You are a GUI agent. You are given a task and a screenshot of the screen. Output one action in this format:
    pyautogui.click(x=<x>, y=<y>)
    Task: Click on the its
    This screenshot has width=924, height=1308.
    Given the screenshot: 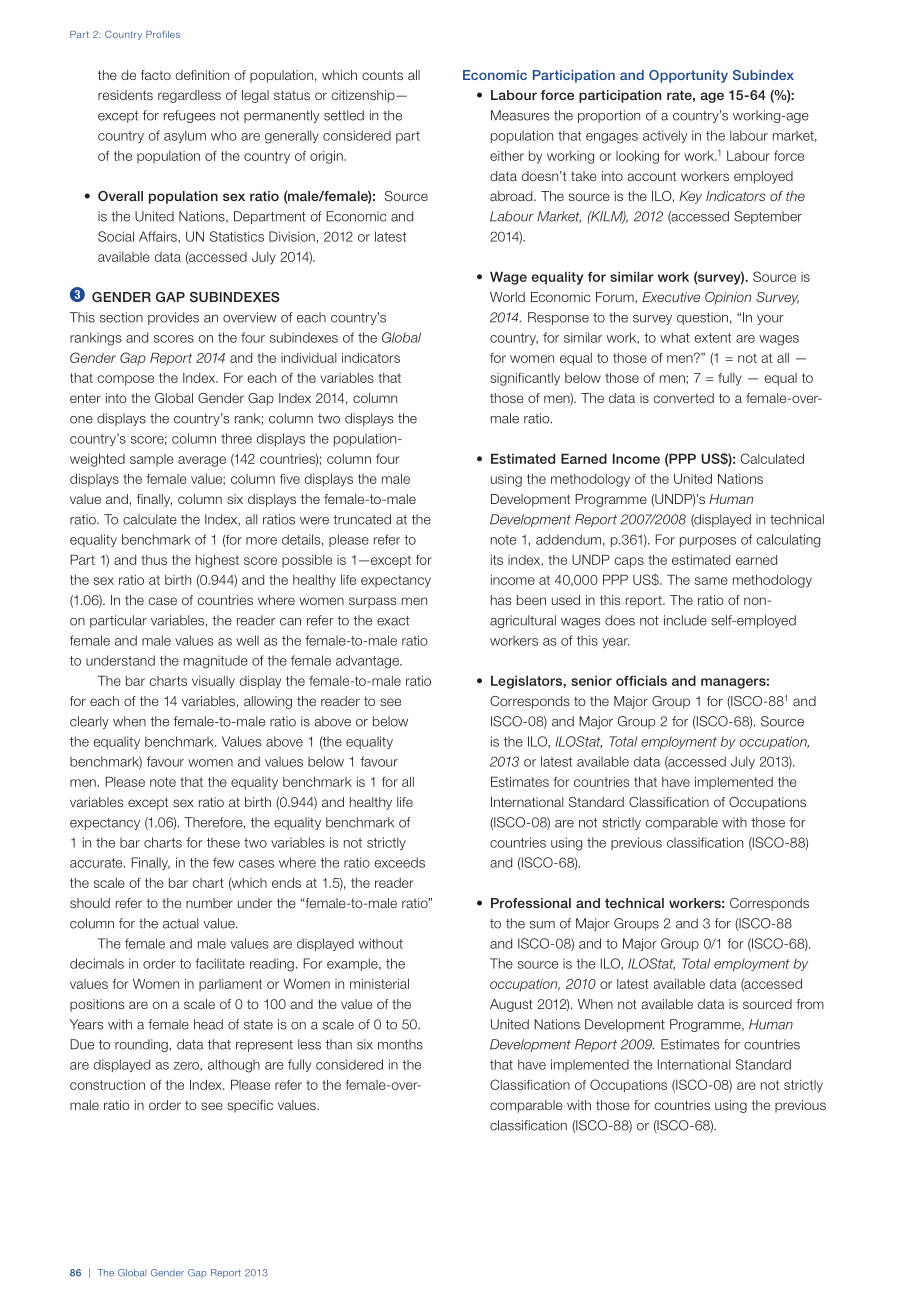 What is the action you would take?
    pyautogui.click(x=497, y=560)
